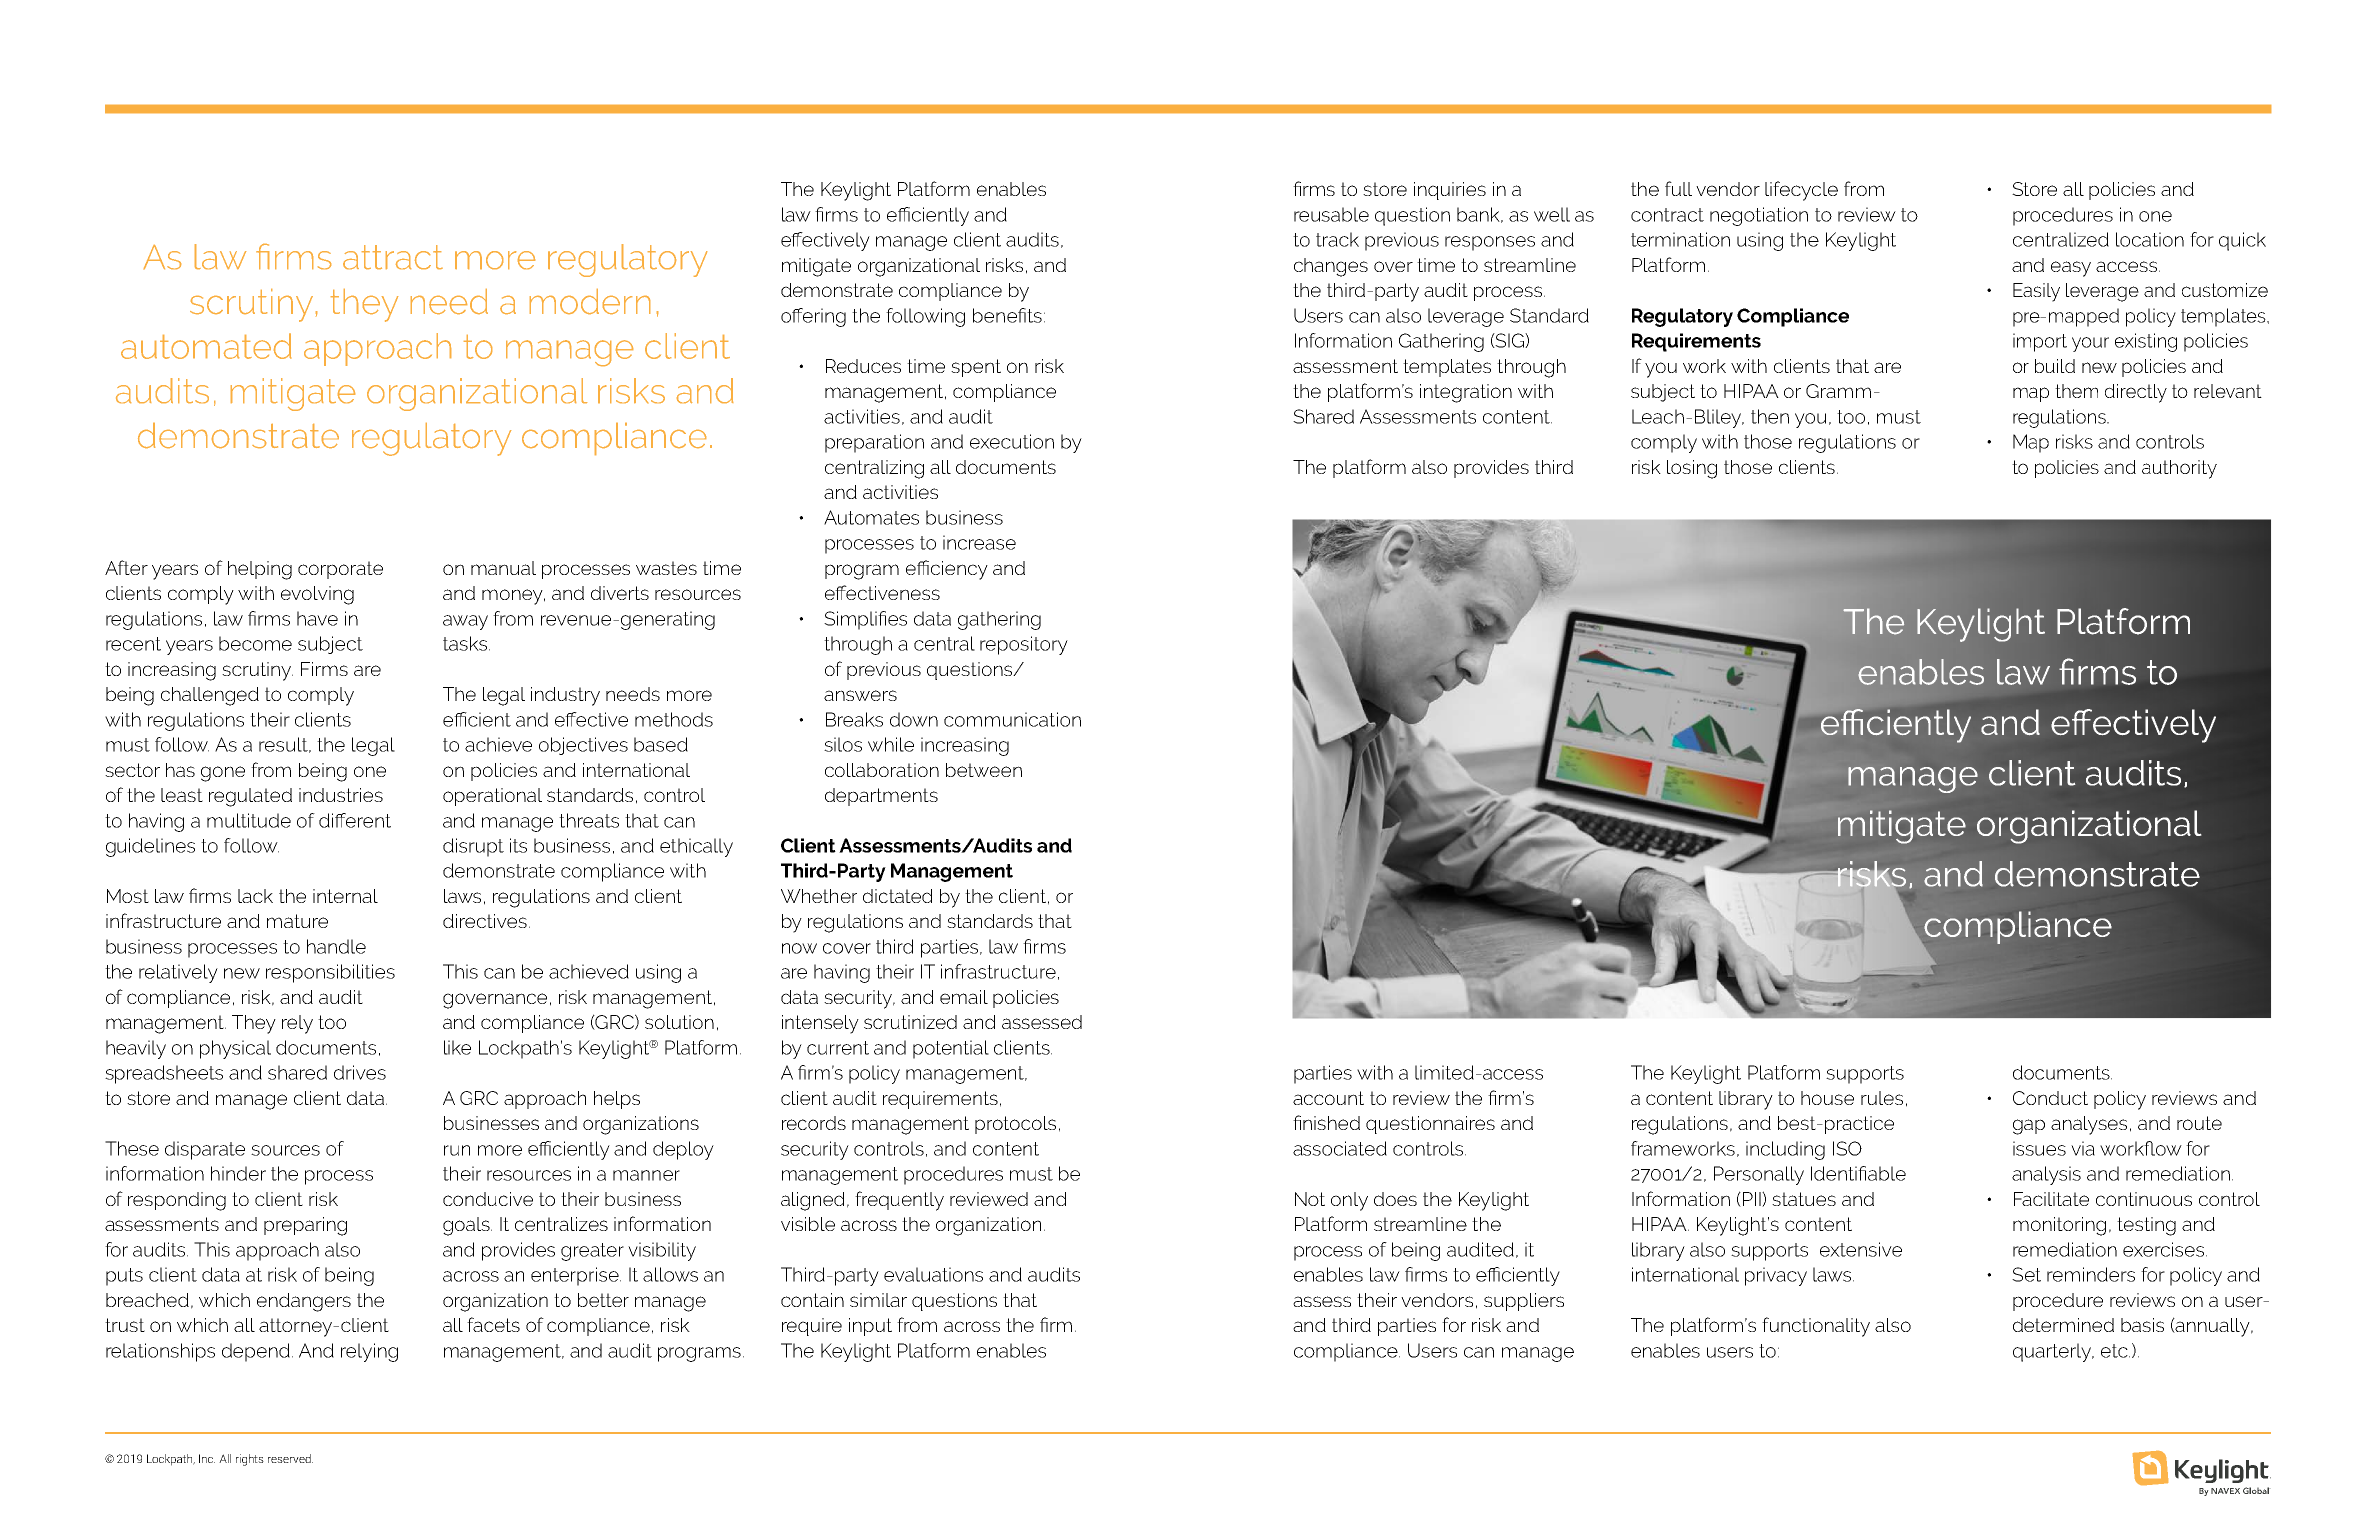 The image size is (2376, 1538). What do you see at coordinates (2071, 269) in the document?
I see `easy` at bounding box center [2071, 269].
